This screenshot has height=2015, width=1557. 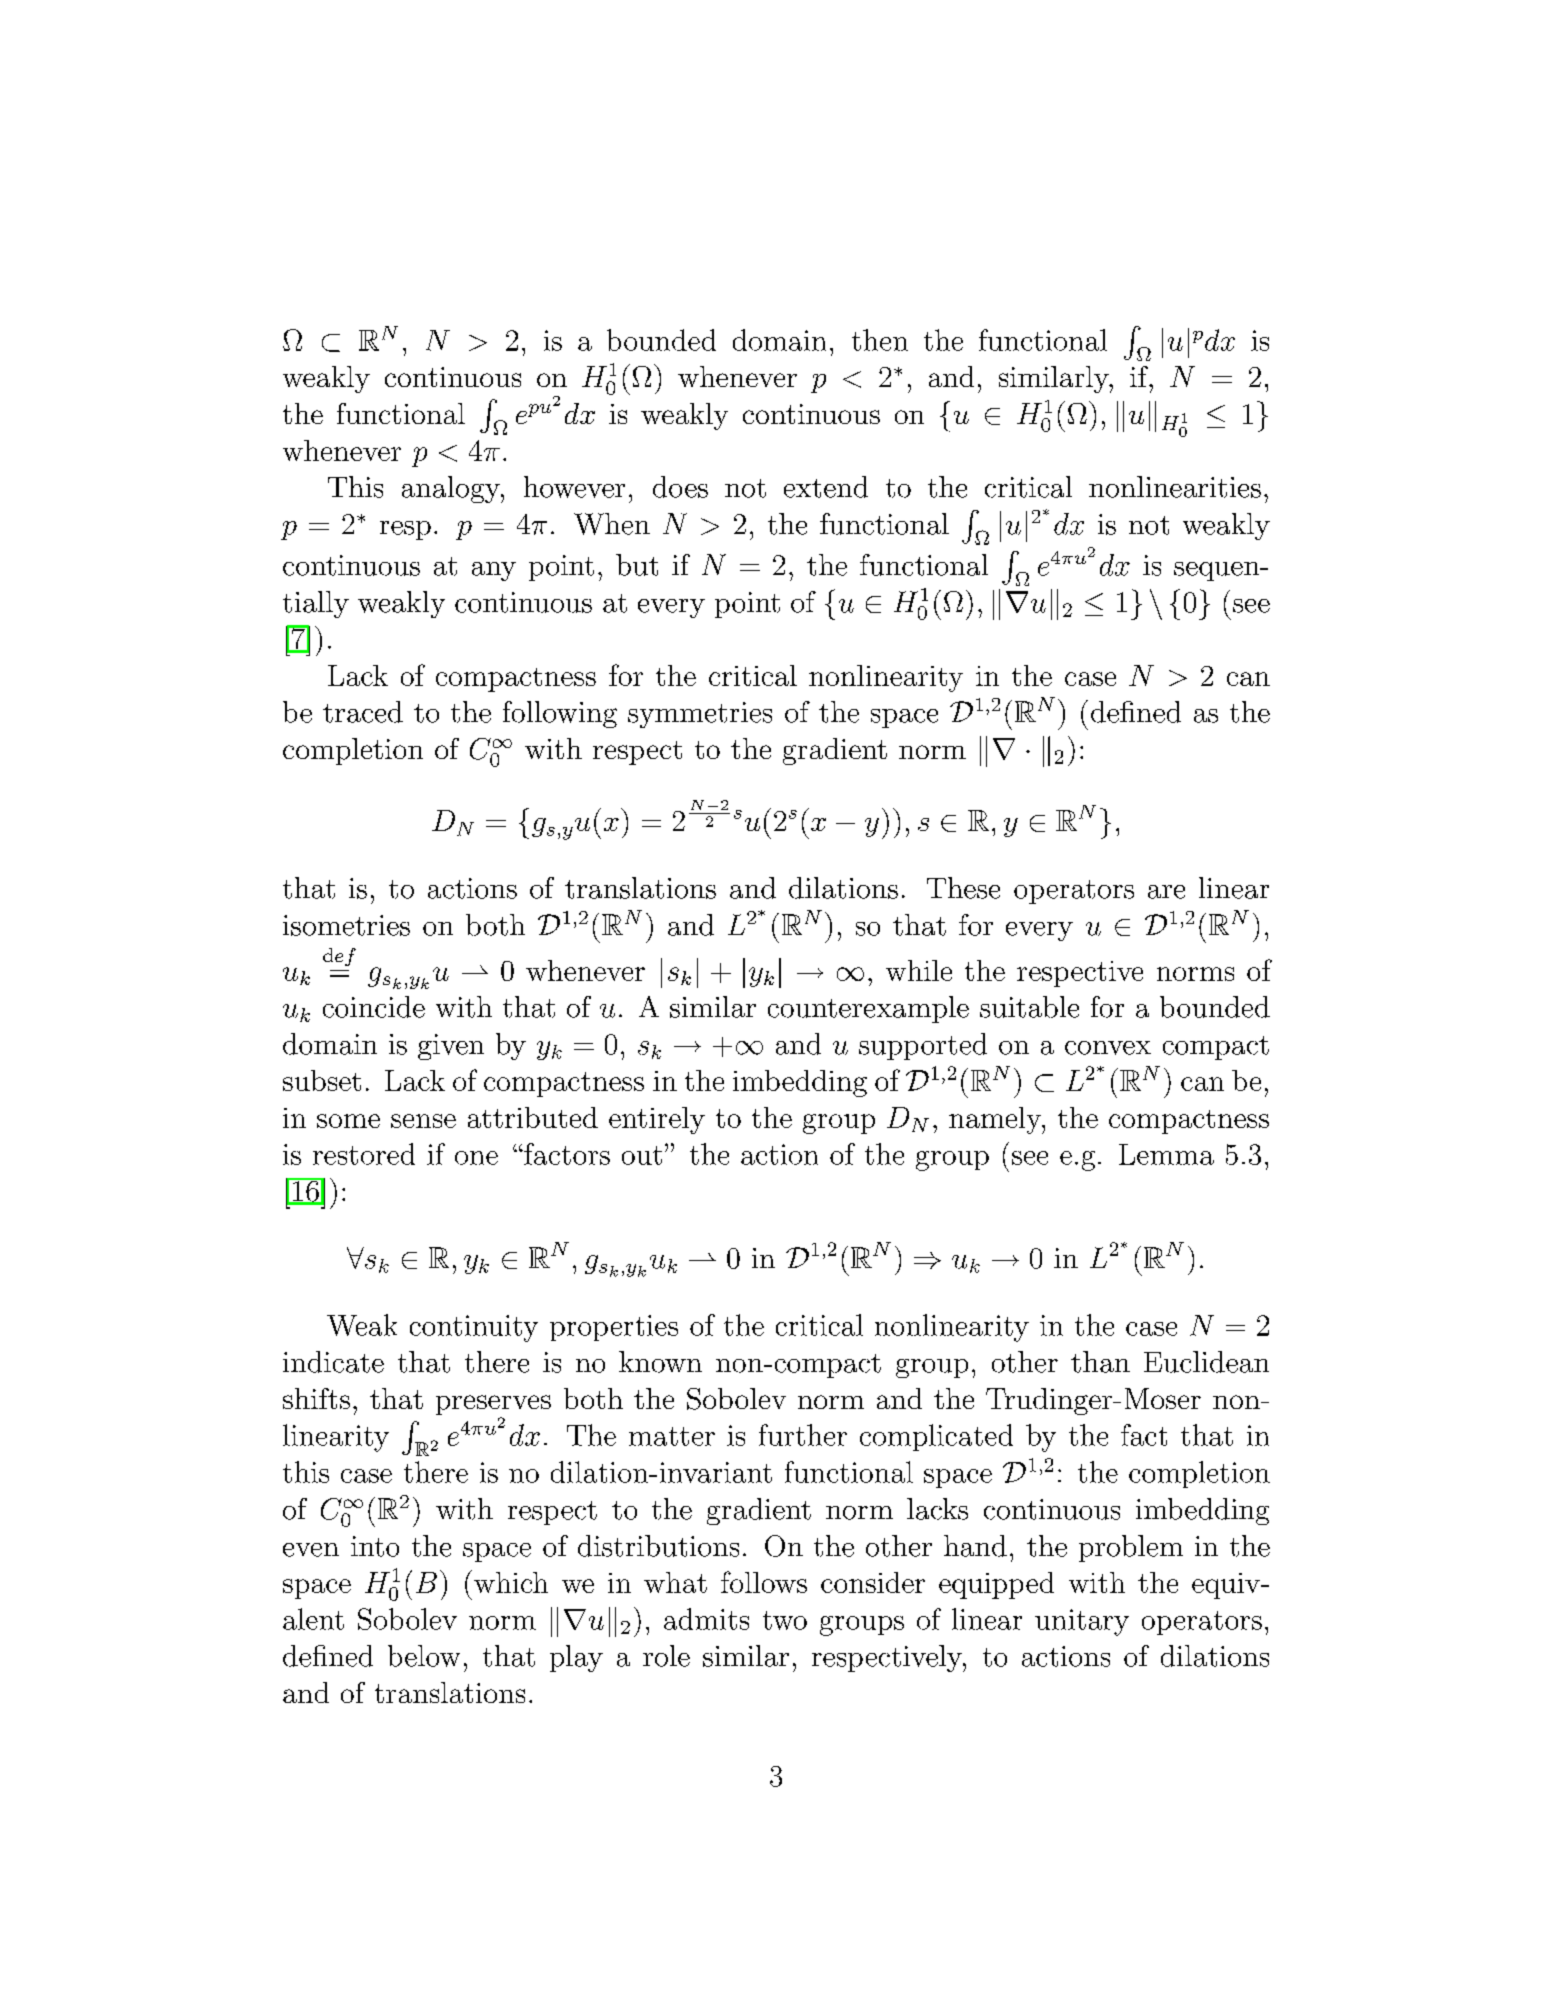 What do you see at coordinates (423, 1121) in the screenshot?
I see `sense` at bounding box center [423, 1121].
